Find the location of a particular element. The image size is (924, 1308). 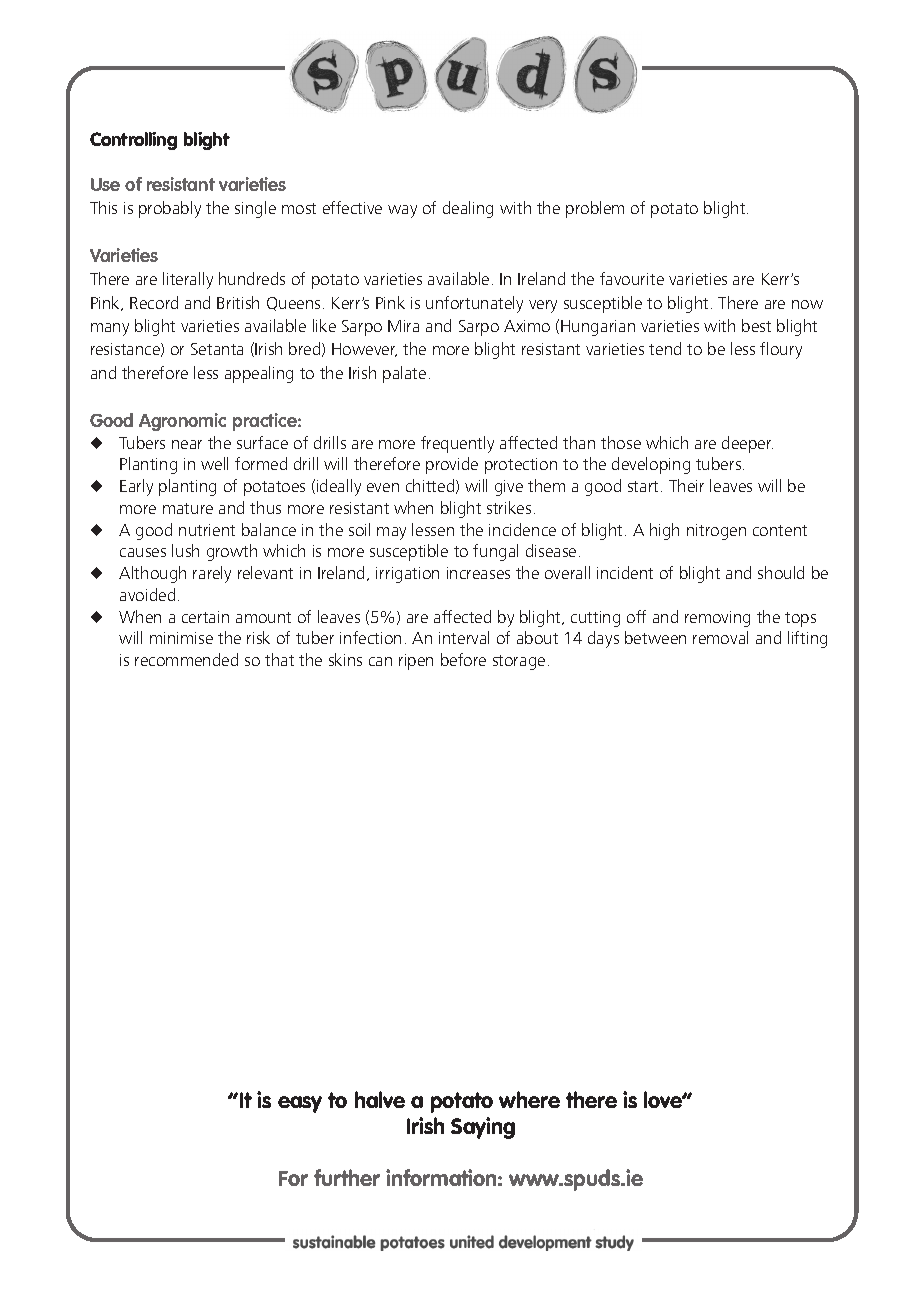

removal is located at coordinates (720, 637).
